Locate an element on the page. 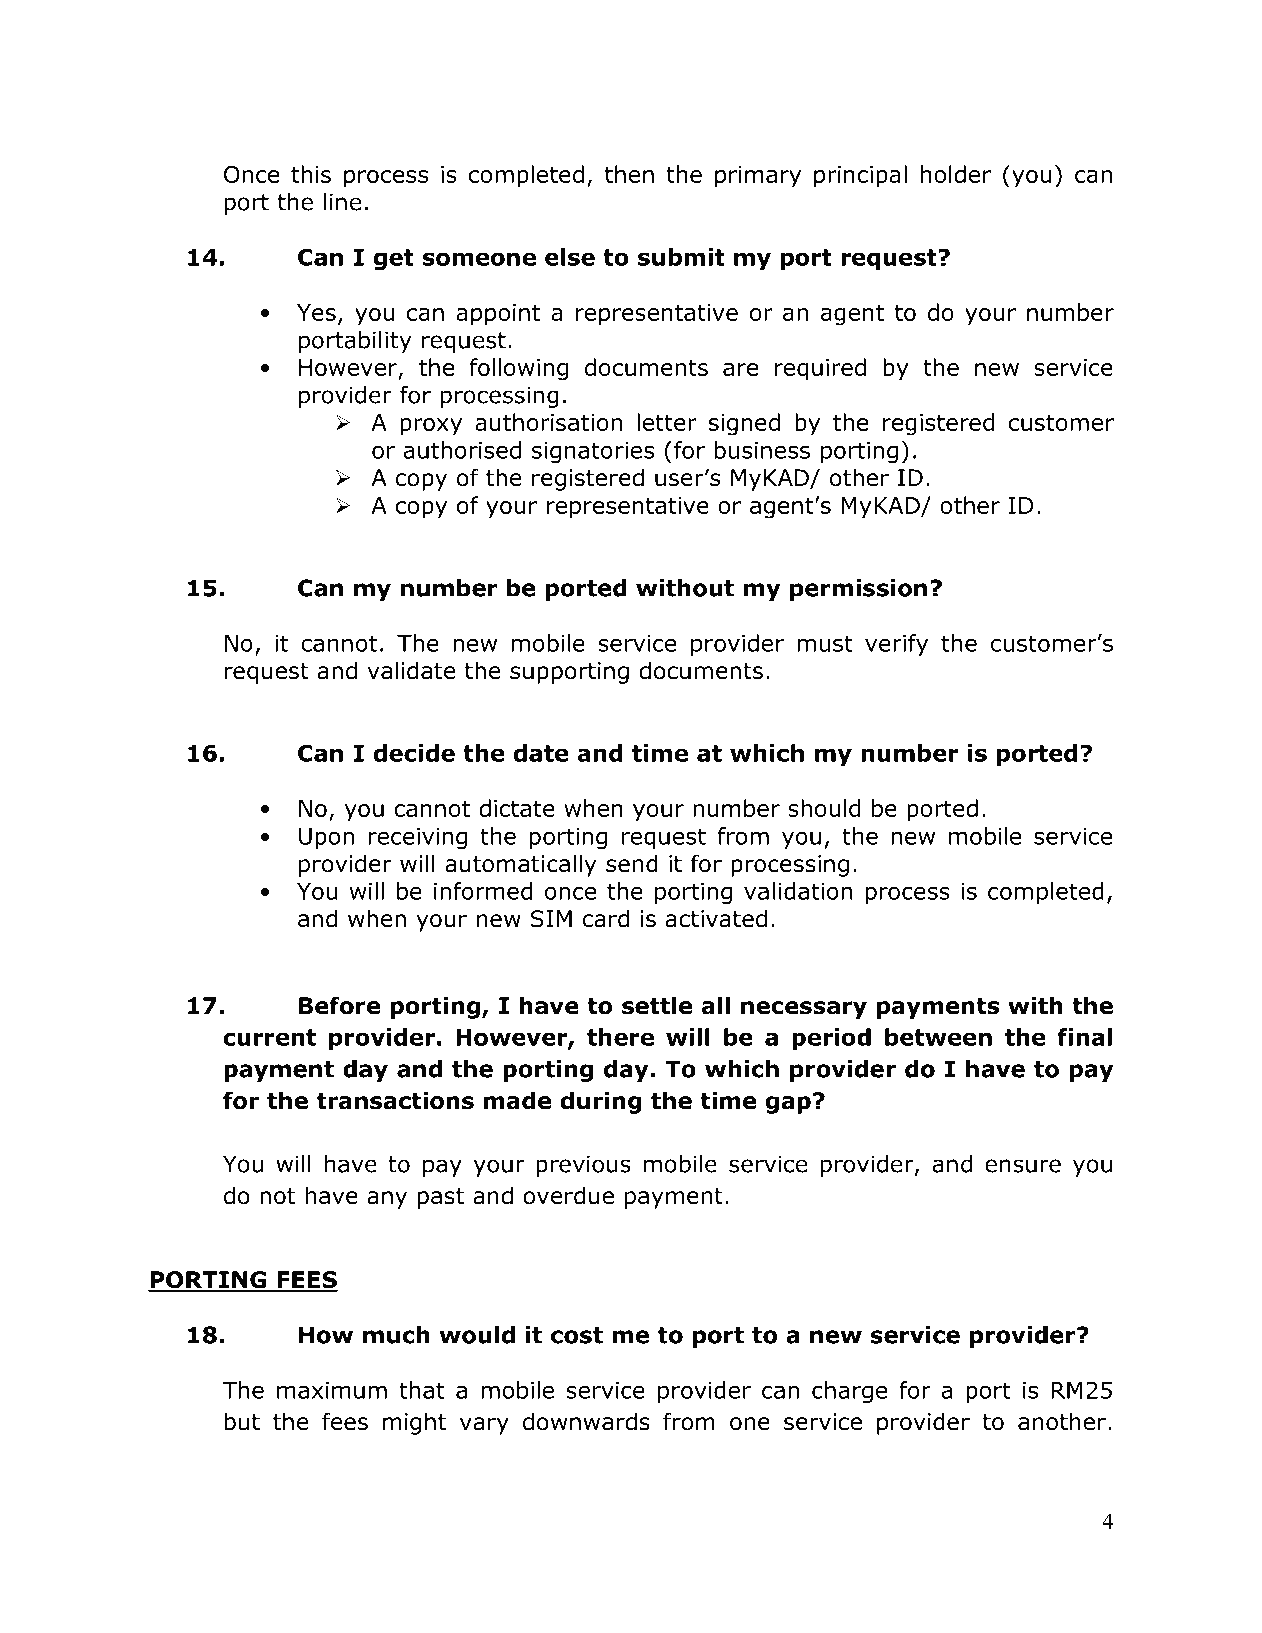 The width and height of the image is (1262, 1633). verify is located at coordinates (896, 645).
